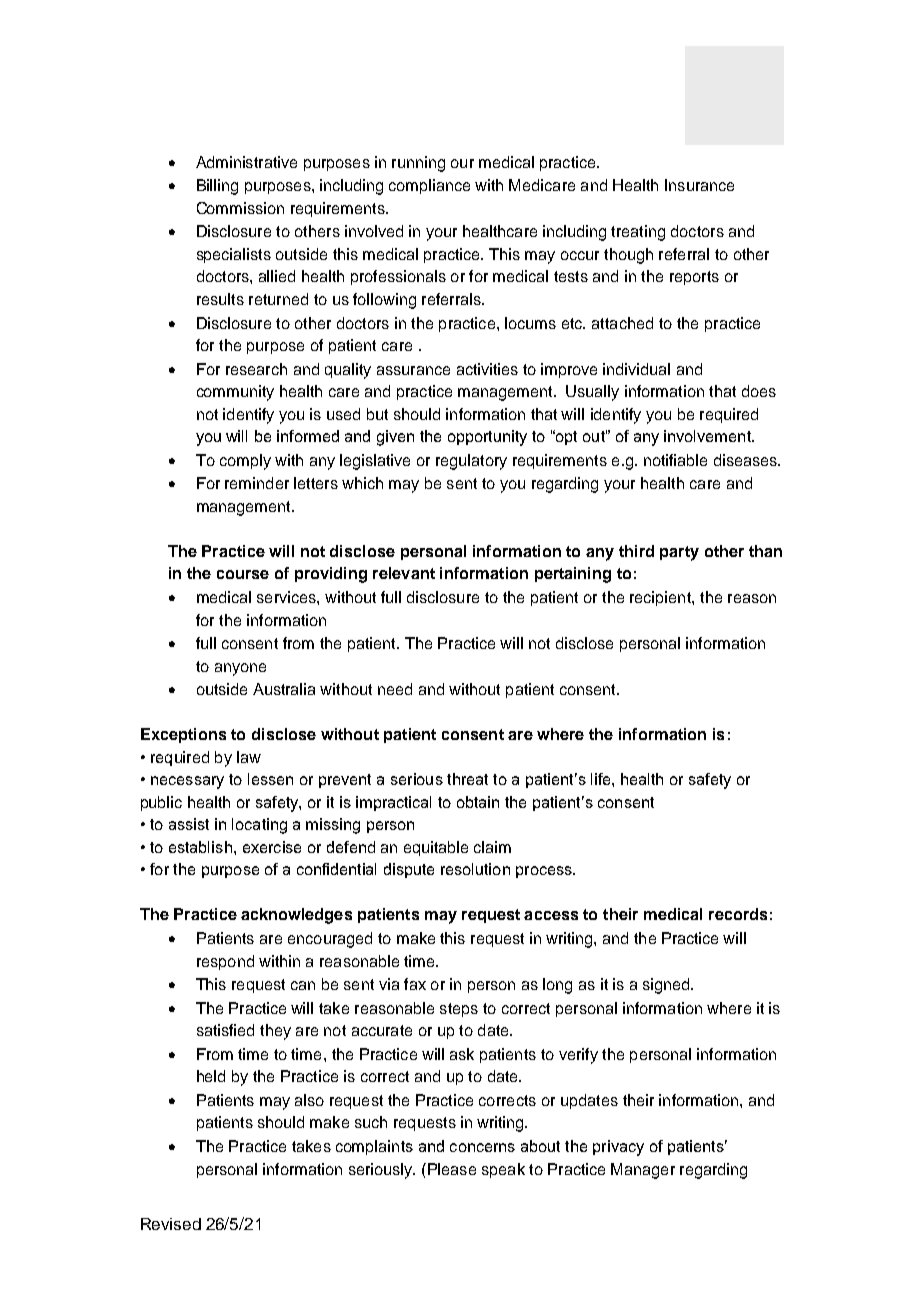 Image resolution: width=924 pixels, height=1308 pixels. What do you see at coordinates (738, 914) in the screenshot?
I see `records` at bounding box center [738, 914].
